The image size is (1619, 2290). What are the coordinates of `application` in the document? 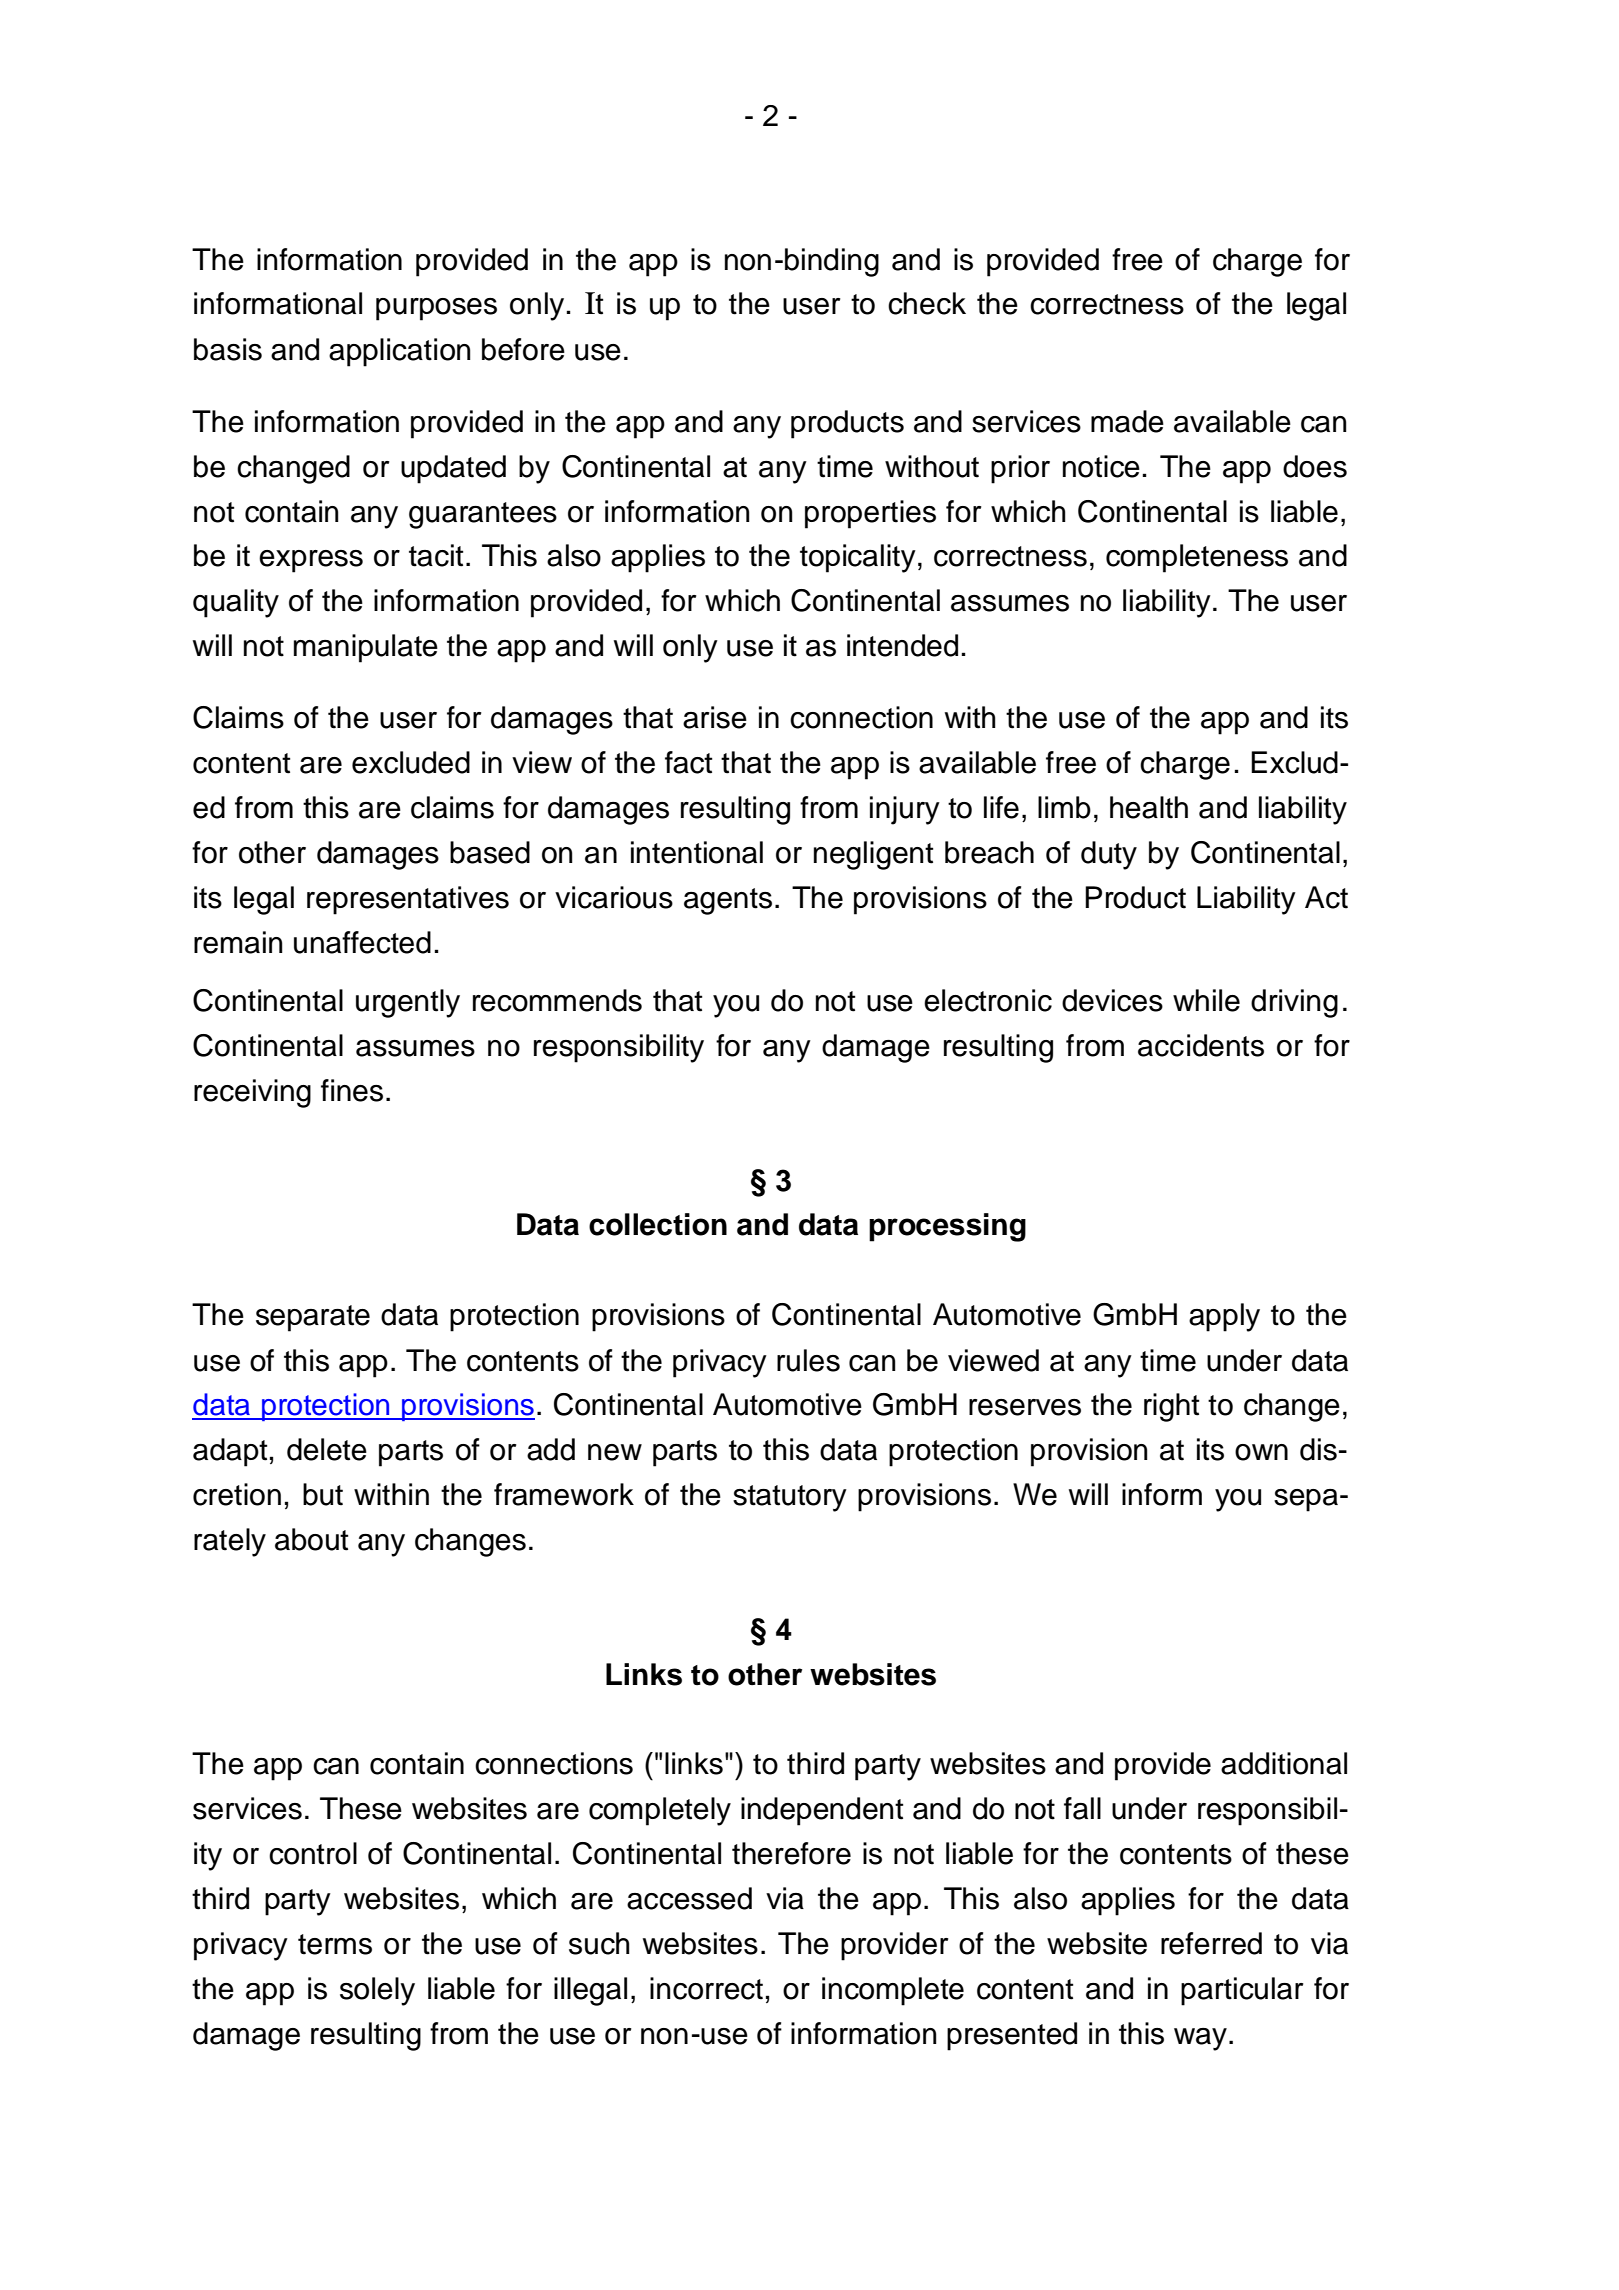 It's located at (399, 352).
